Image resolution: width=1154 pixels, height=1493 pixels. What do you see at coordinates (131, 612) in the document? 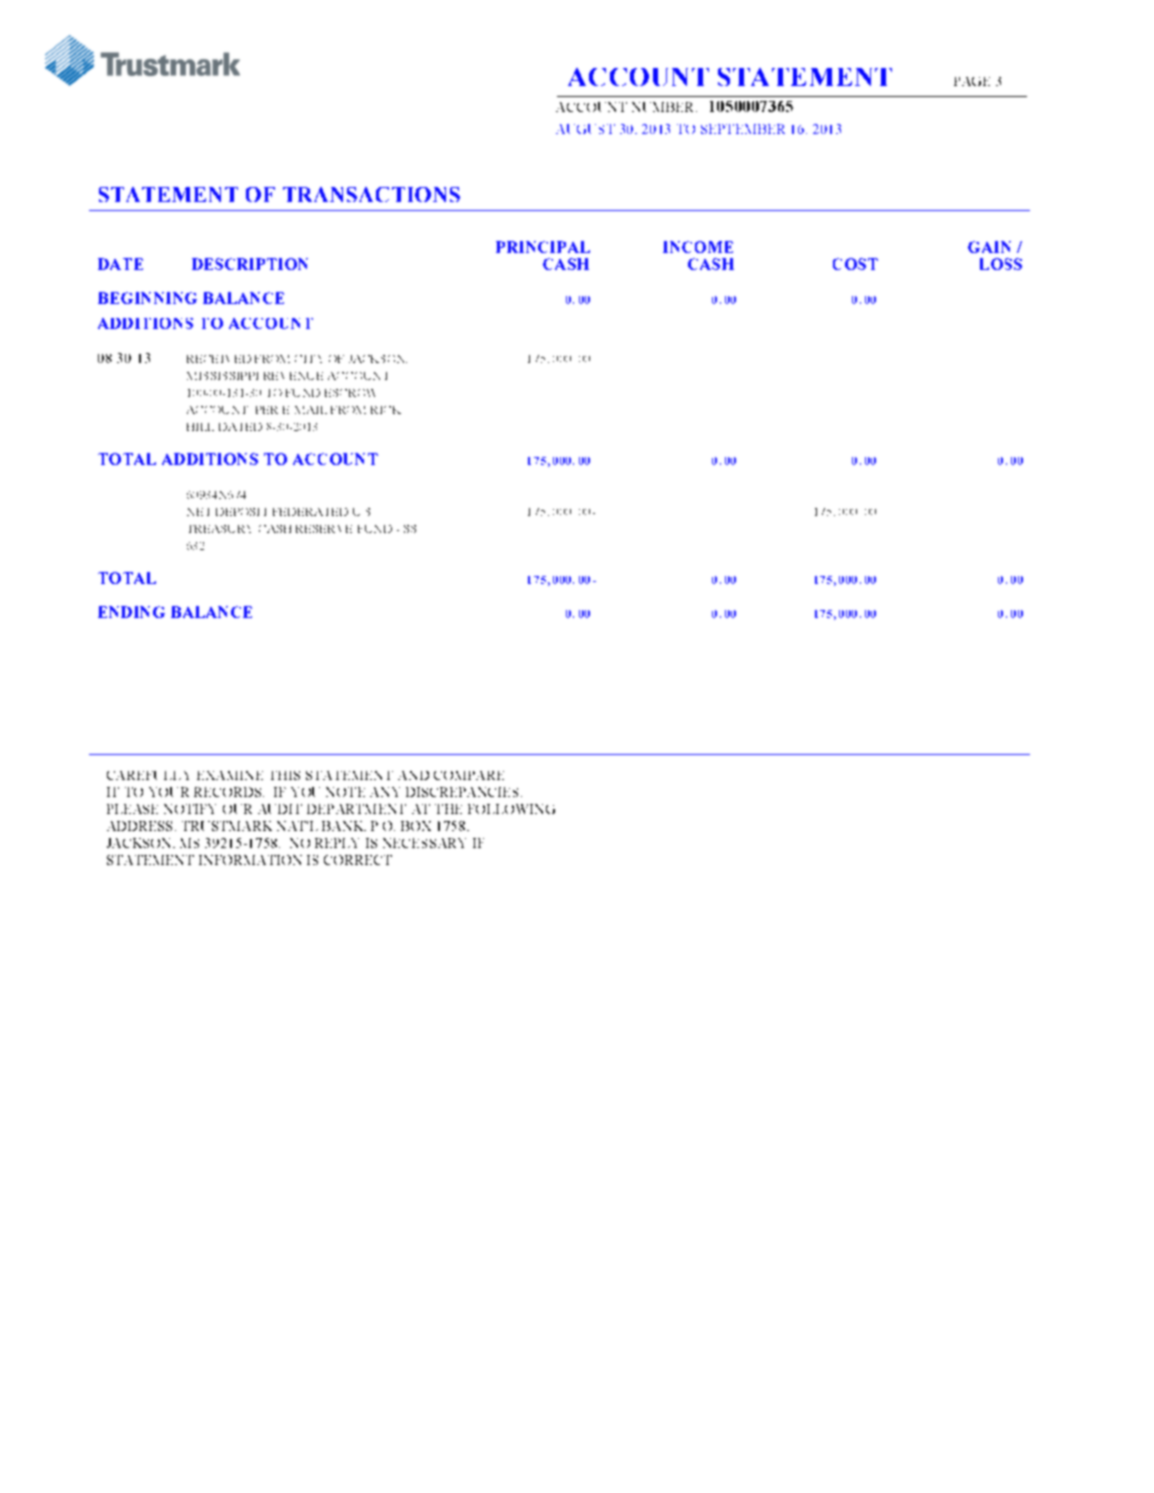
I see `ENDING` at bounding box center [131, 612].
